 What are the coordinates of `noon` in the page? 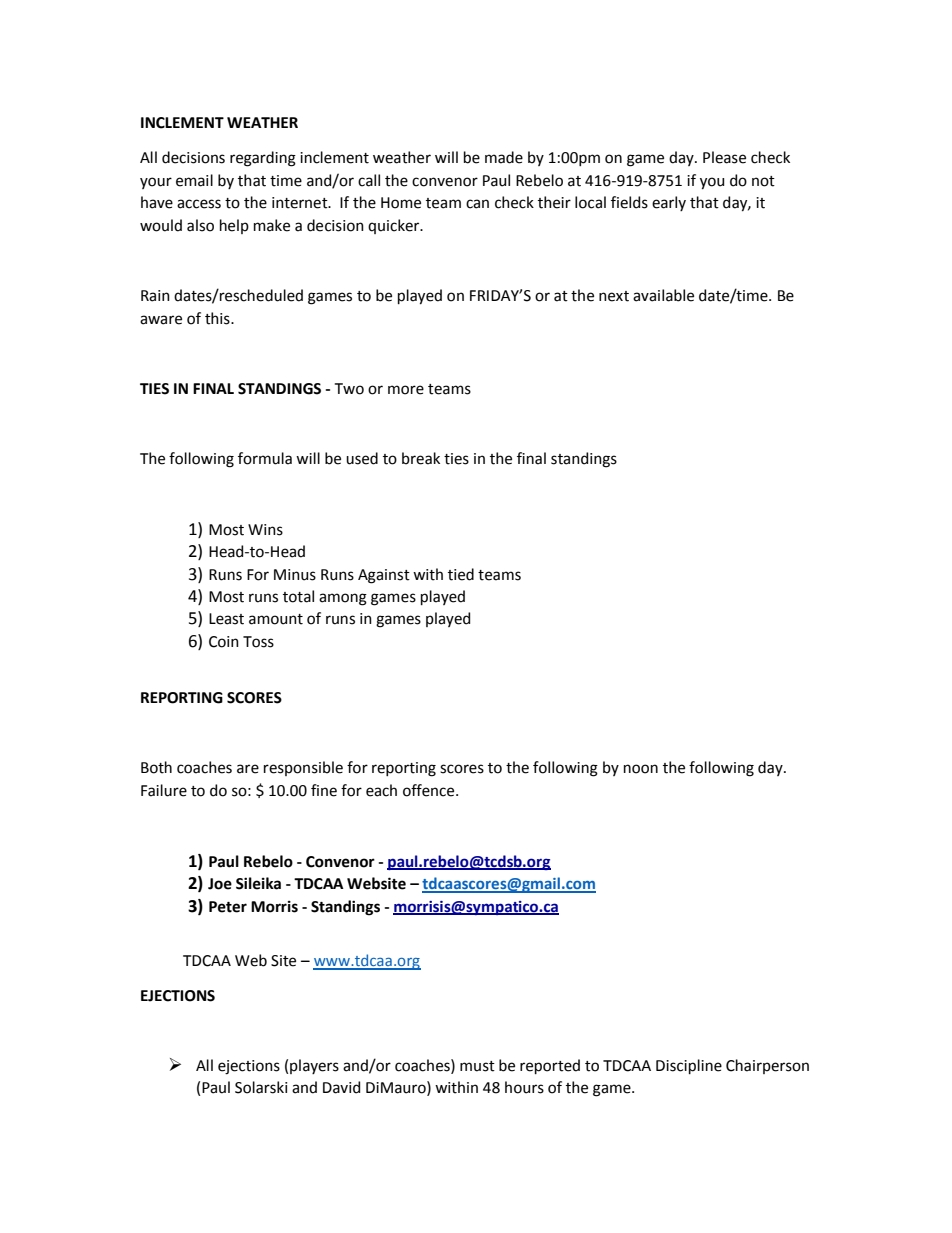 It's located at (641, 769).
